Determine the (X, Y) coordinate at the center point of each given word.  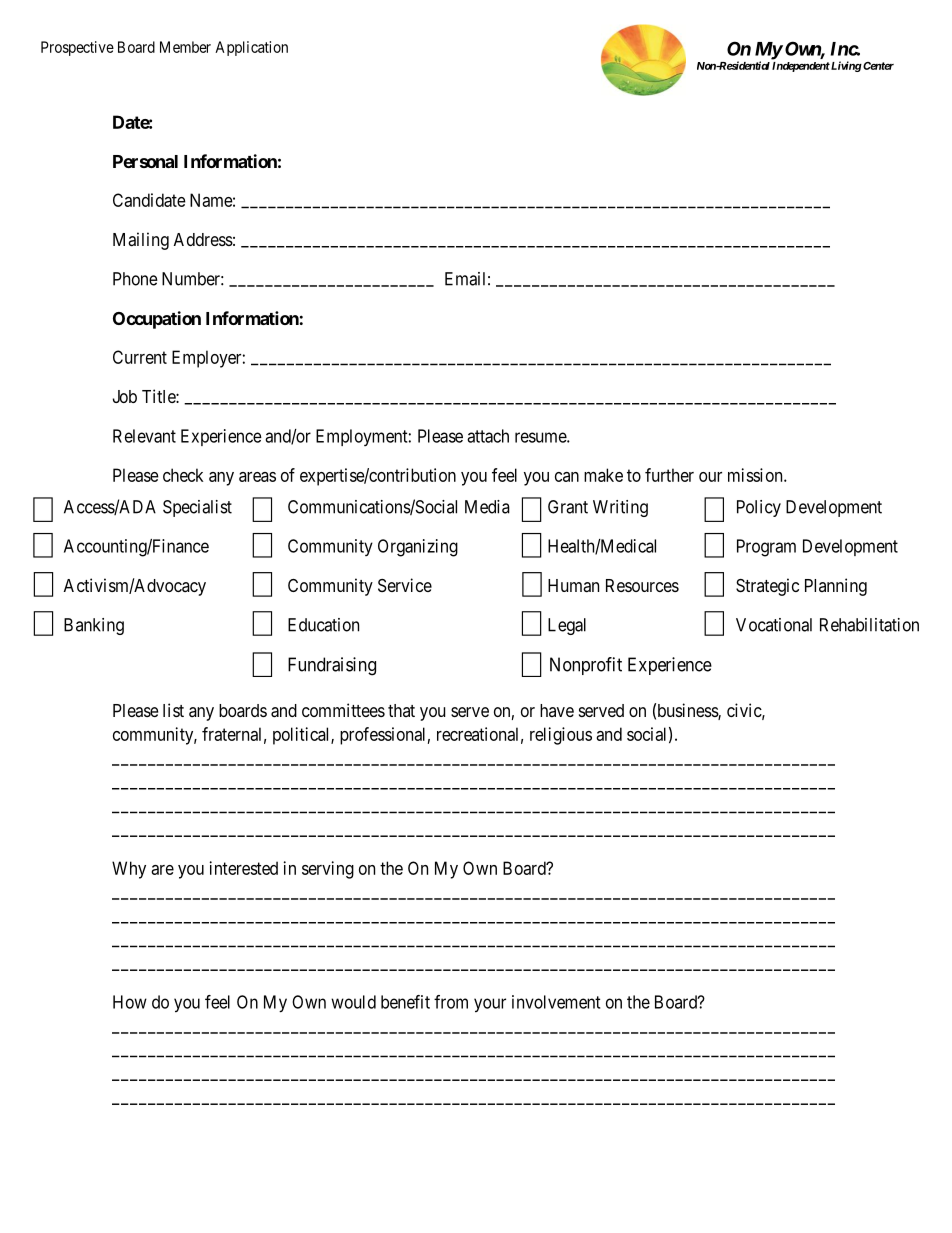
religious (561, 736)
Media (487, 507)
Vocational (774, 625)
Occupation (157, 320)
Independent (801, 67)
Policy (759, 508)
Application (251, 48)
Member (185, 47)
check (183, 475)
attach (488, 436)
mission (756, 475)
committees (343, 710)
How (130, 1002)
